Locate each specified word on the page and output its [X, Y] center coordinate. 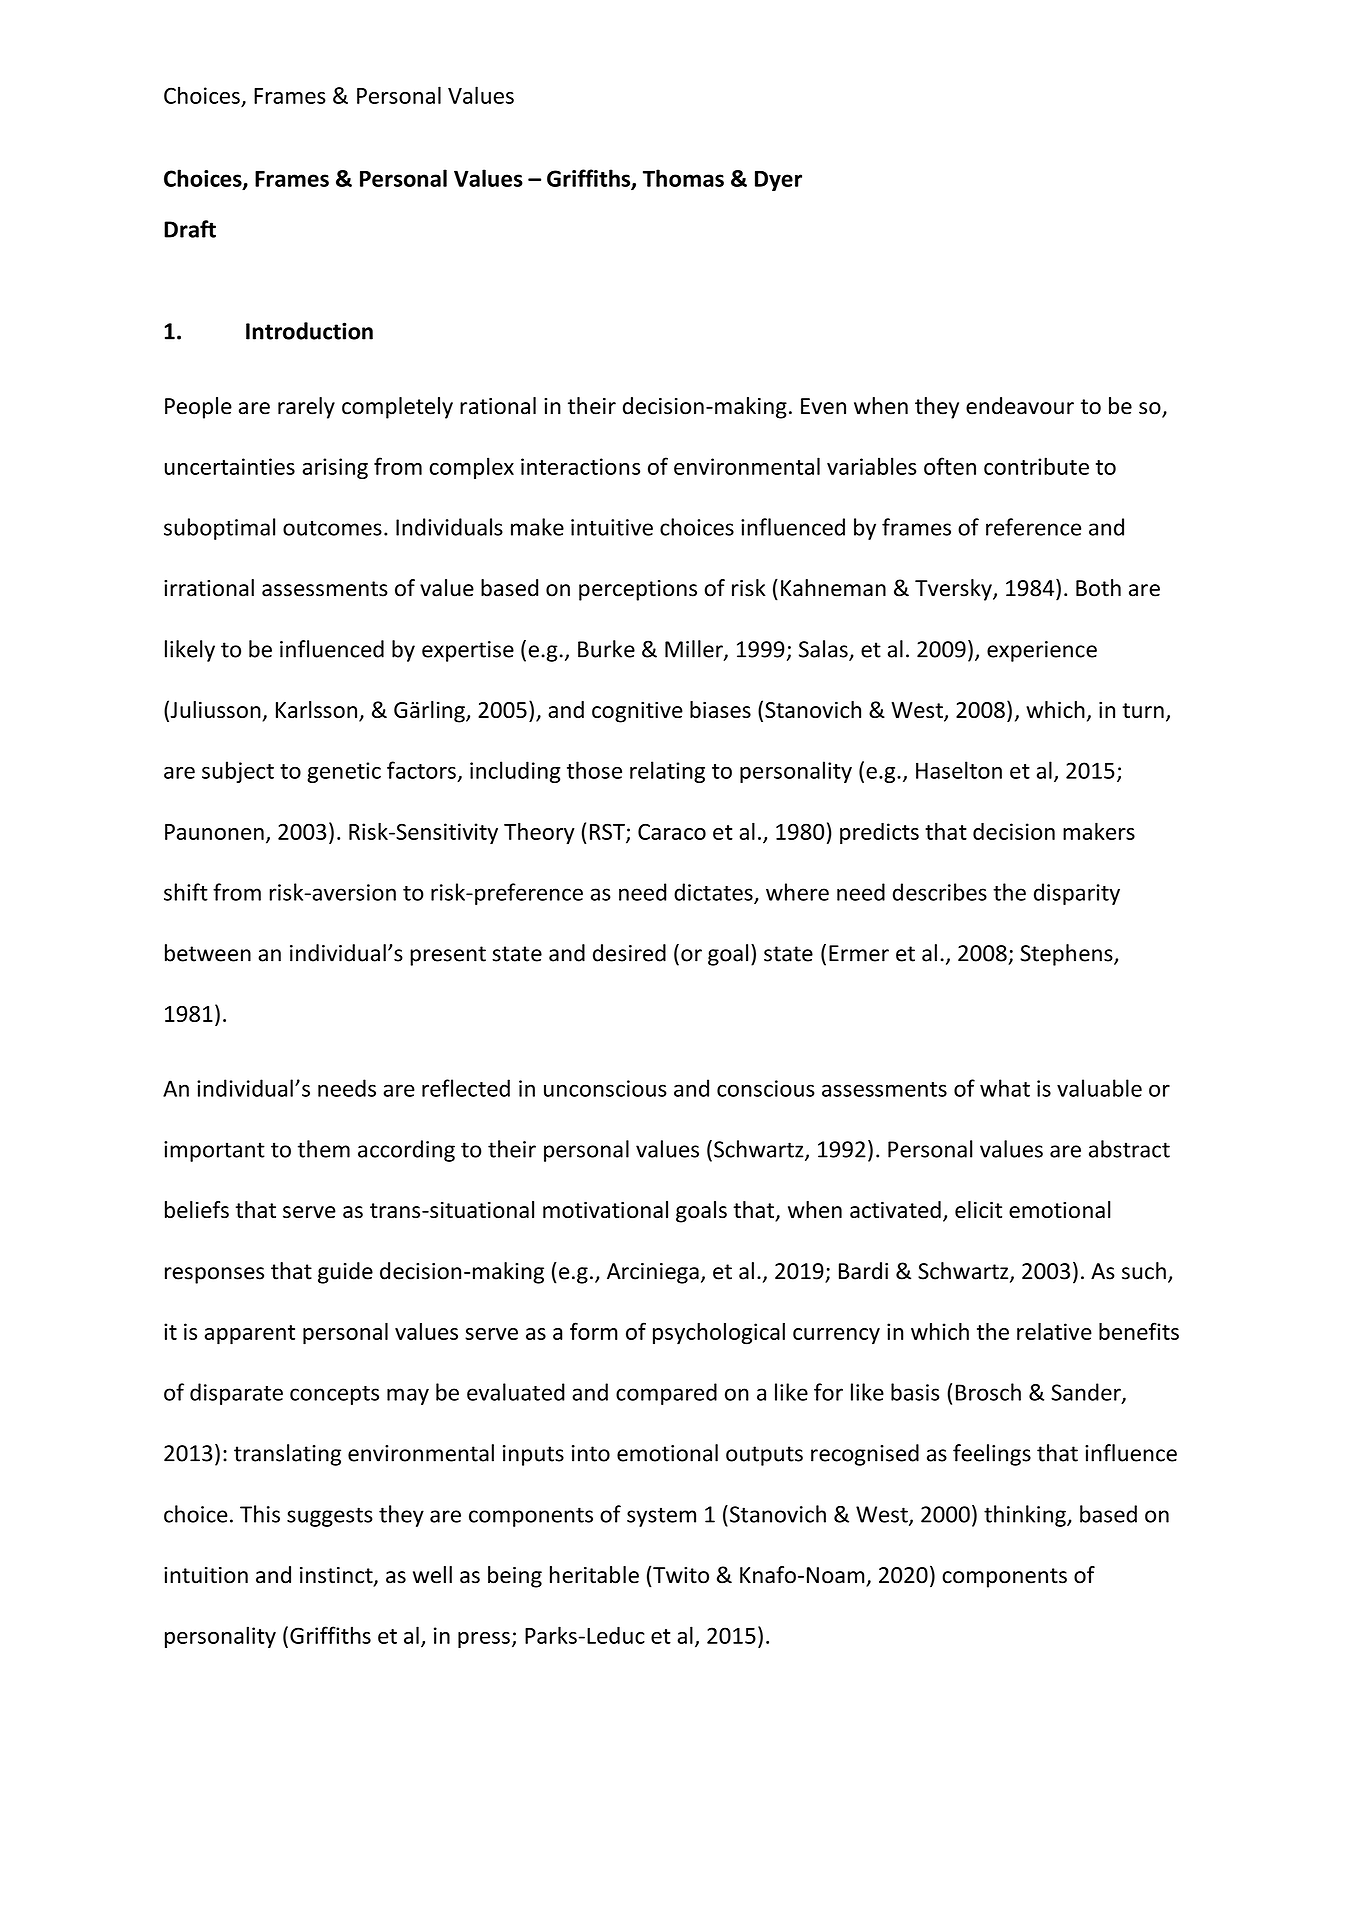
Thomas [683, 178]
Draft [190, 229]
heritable [594, 1575]
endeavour [1020, 406]
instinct [337, 1576]
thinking [1026, 1516]
